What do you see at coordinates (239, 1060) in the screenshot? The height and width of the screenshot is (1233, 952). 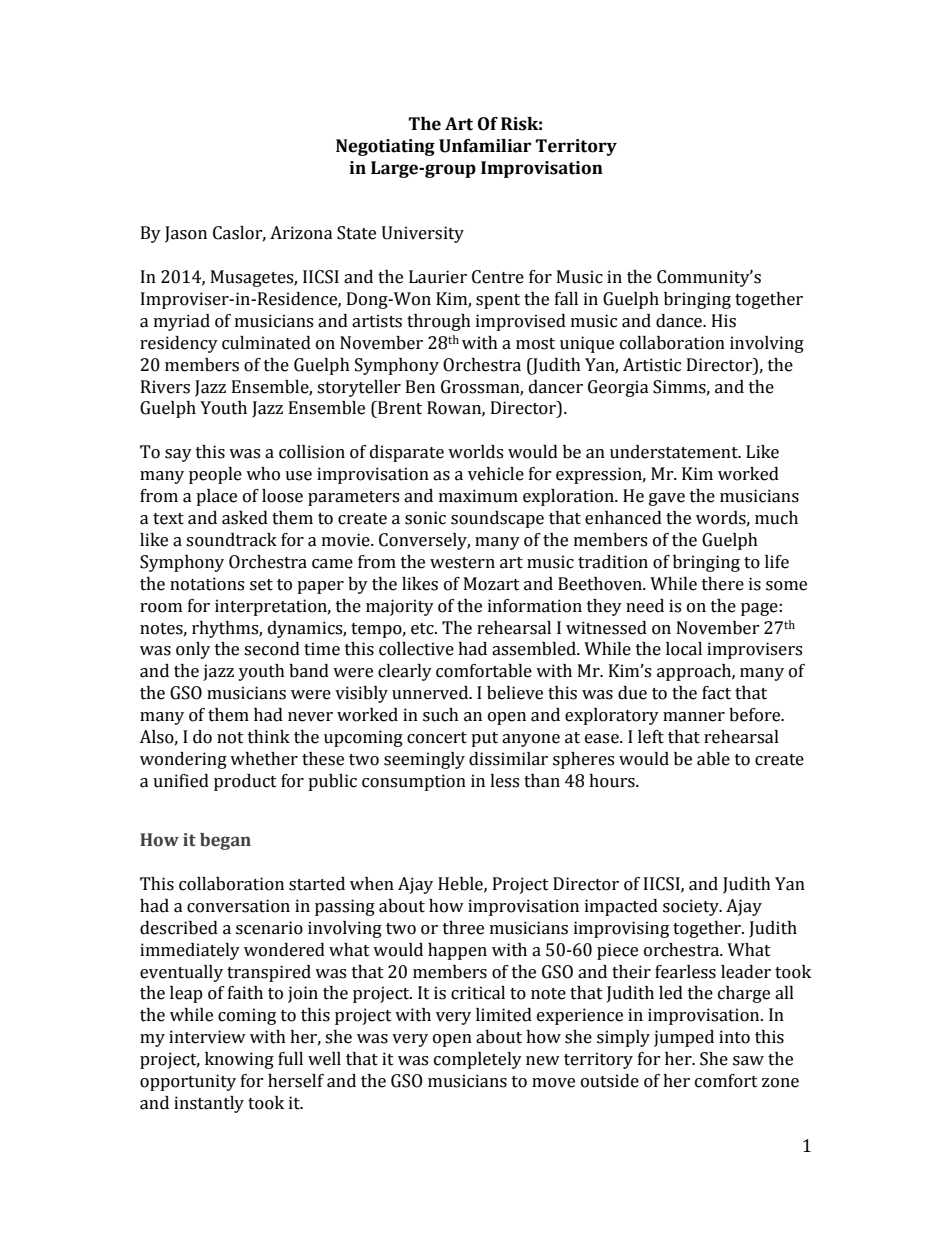 I see `knowing` at bounding box center [239, 1060].
